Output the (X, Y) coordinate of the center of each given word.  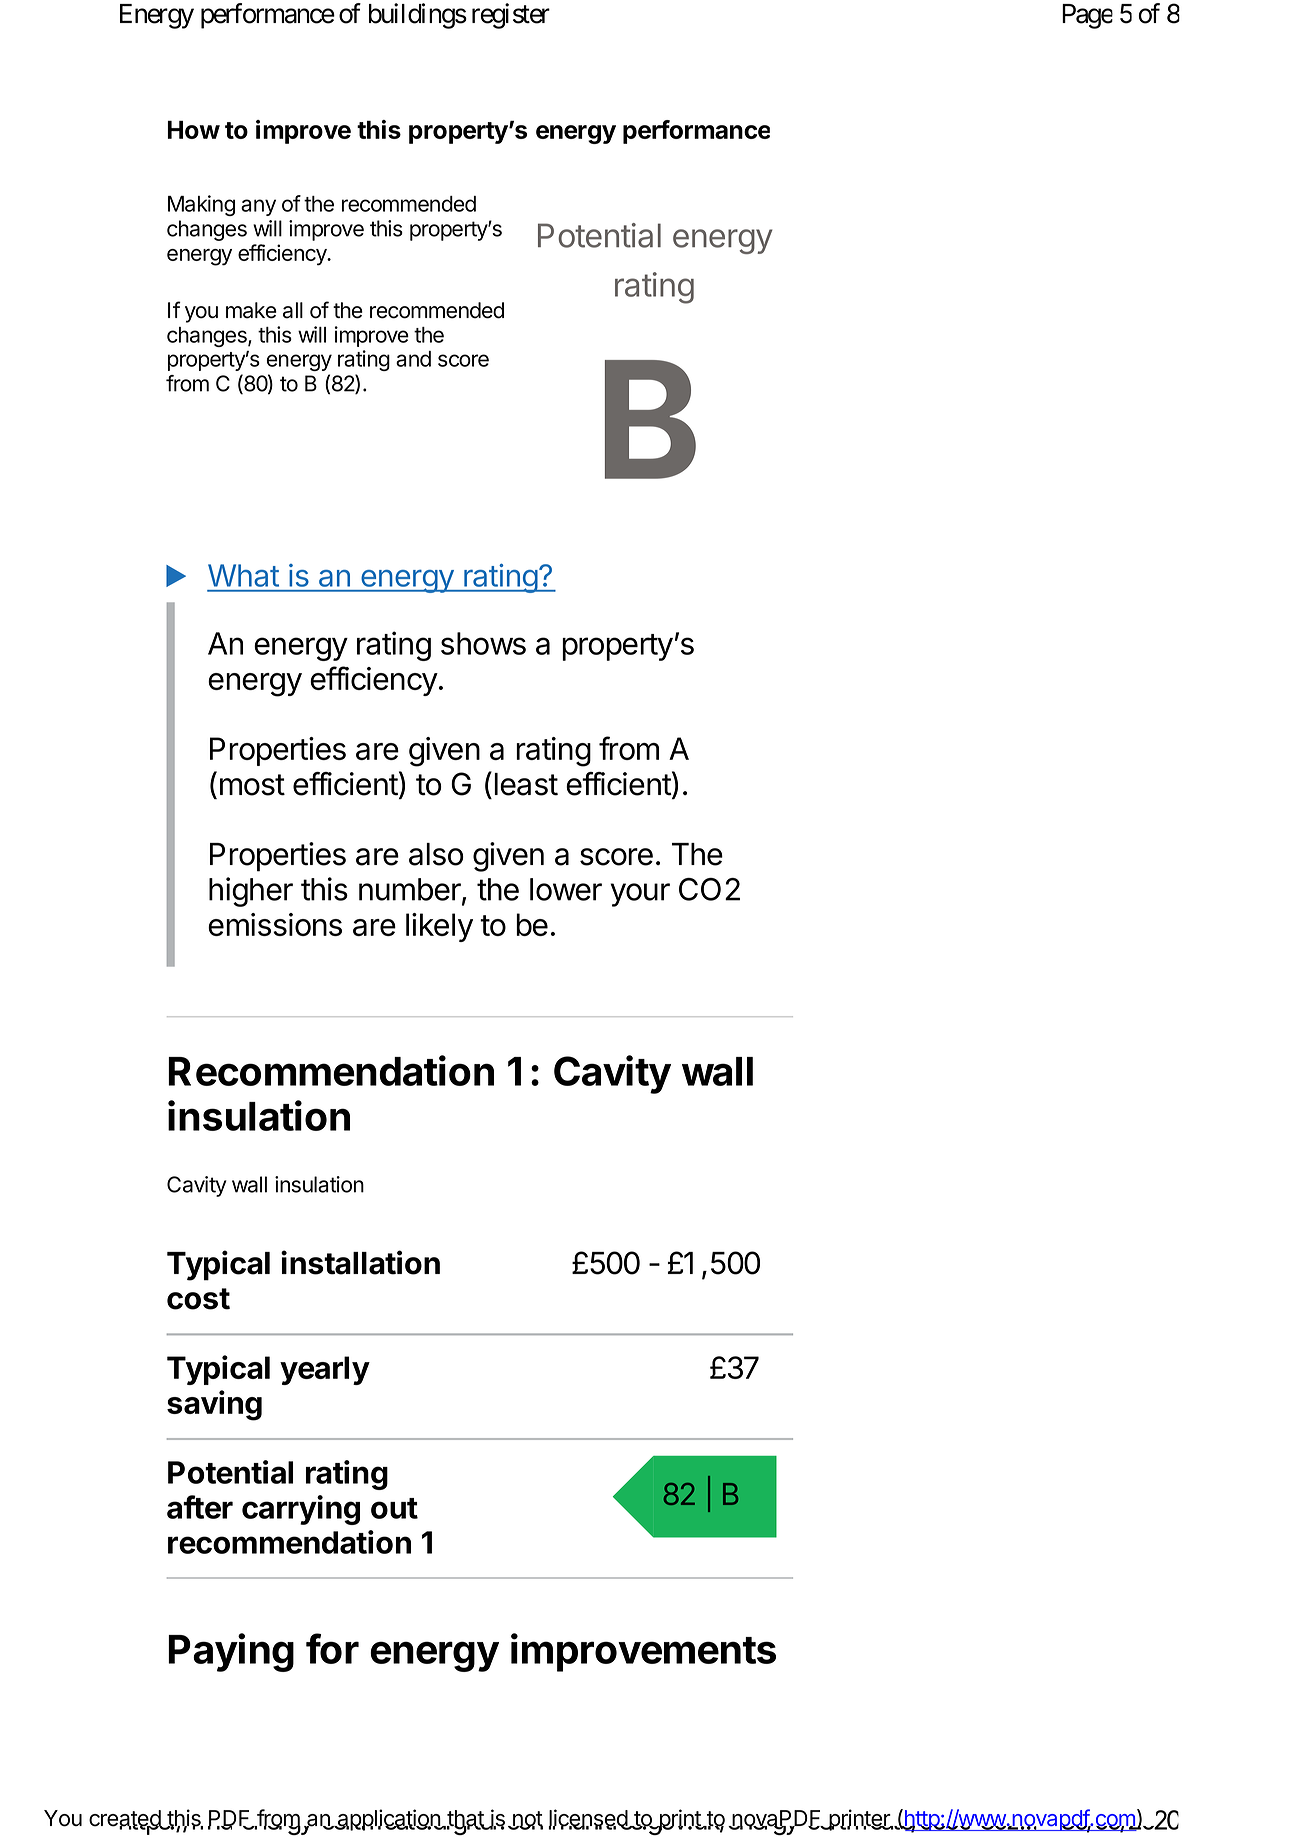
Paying (231, 1652)
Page (1087, 16)
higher (251, 892)
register (511, 16)
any (258, 207)
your (640, 895)
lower (566, 889)
